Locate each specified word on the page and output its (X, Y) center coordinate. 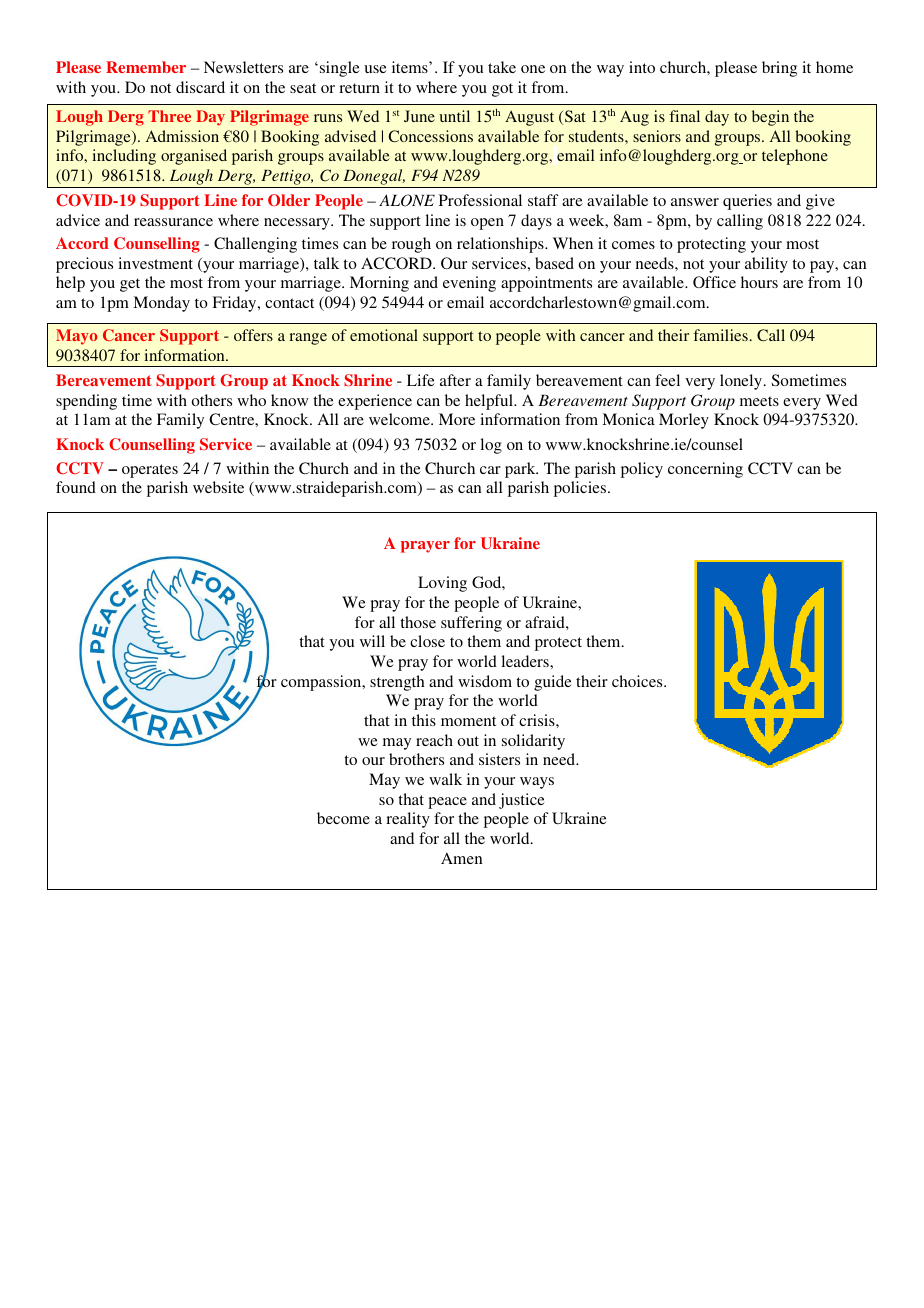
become (343, 818)
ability (766, 265)
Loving (442, 584)
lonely (742, 382)
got (502, 90)
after (455, 380)
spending (86, 402)
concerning (705, 470)
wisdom (485, 681)
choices (638, 681)
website (218, 487)
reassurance (173, 222)
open (487, 224)
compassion (322, 683)
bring (779, 69)
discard (200, 87)
